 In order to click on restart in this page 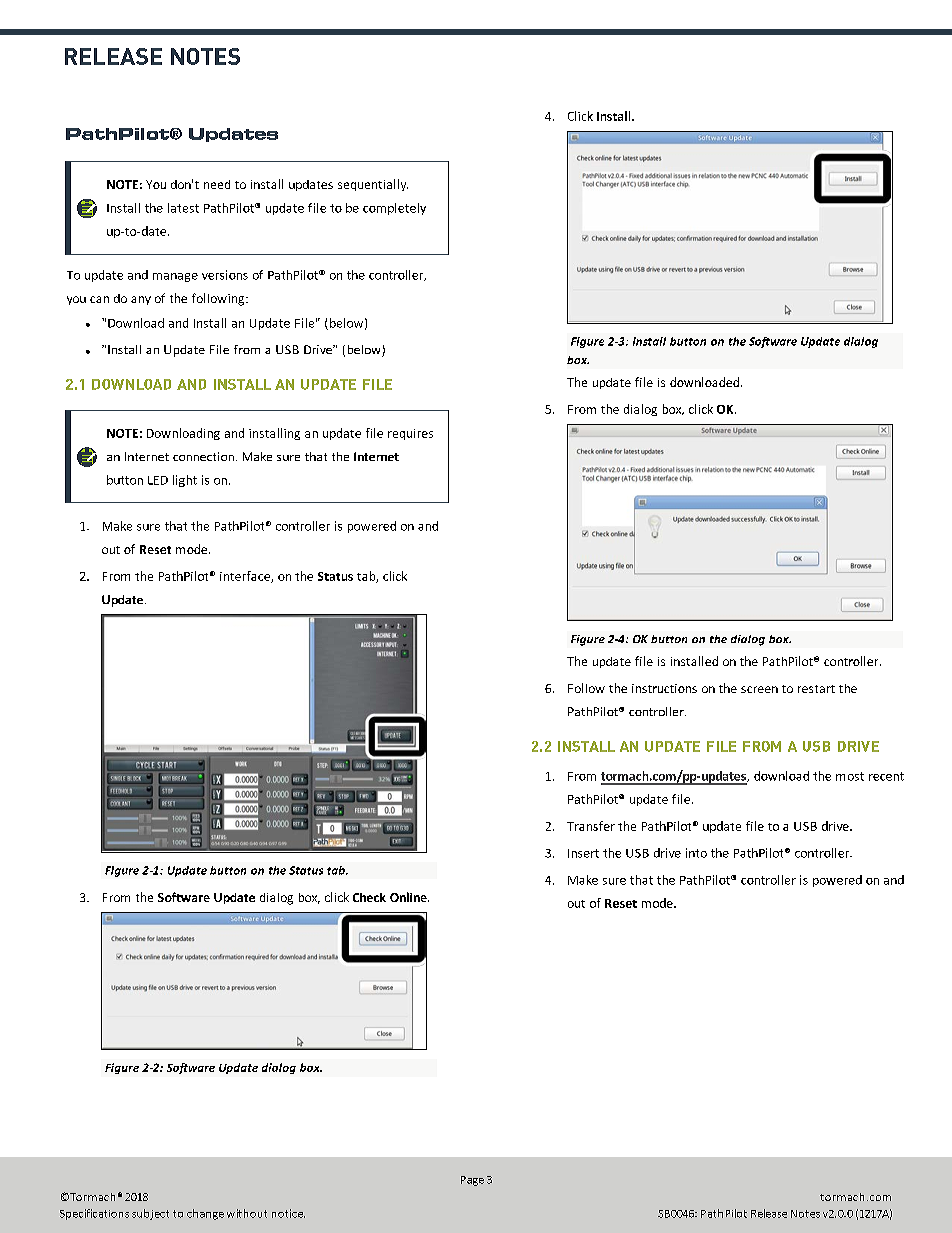, I will do `click(816, 689)`.
